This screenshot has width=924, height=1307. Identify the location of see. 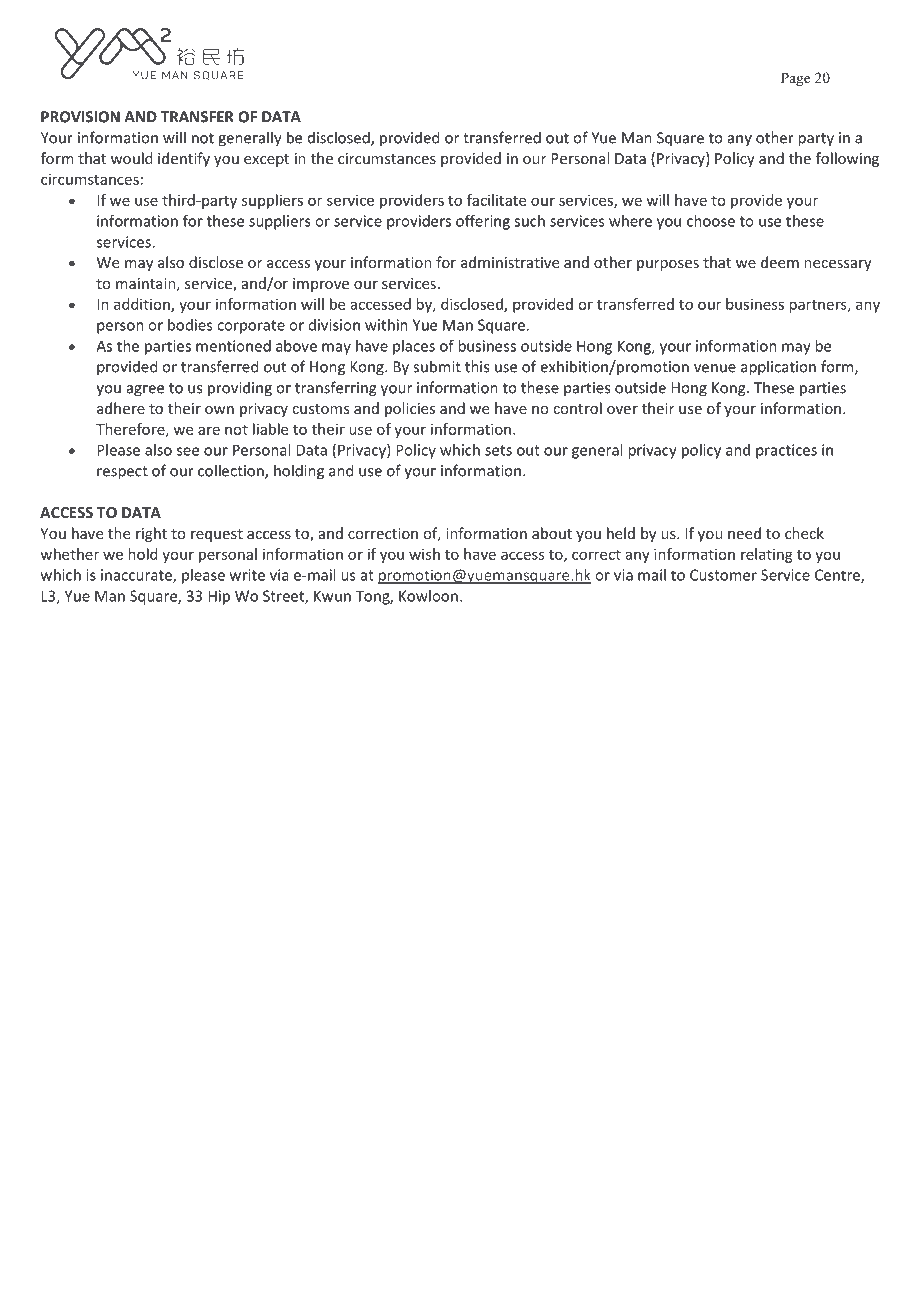
(188, 451).
